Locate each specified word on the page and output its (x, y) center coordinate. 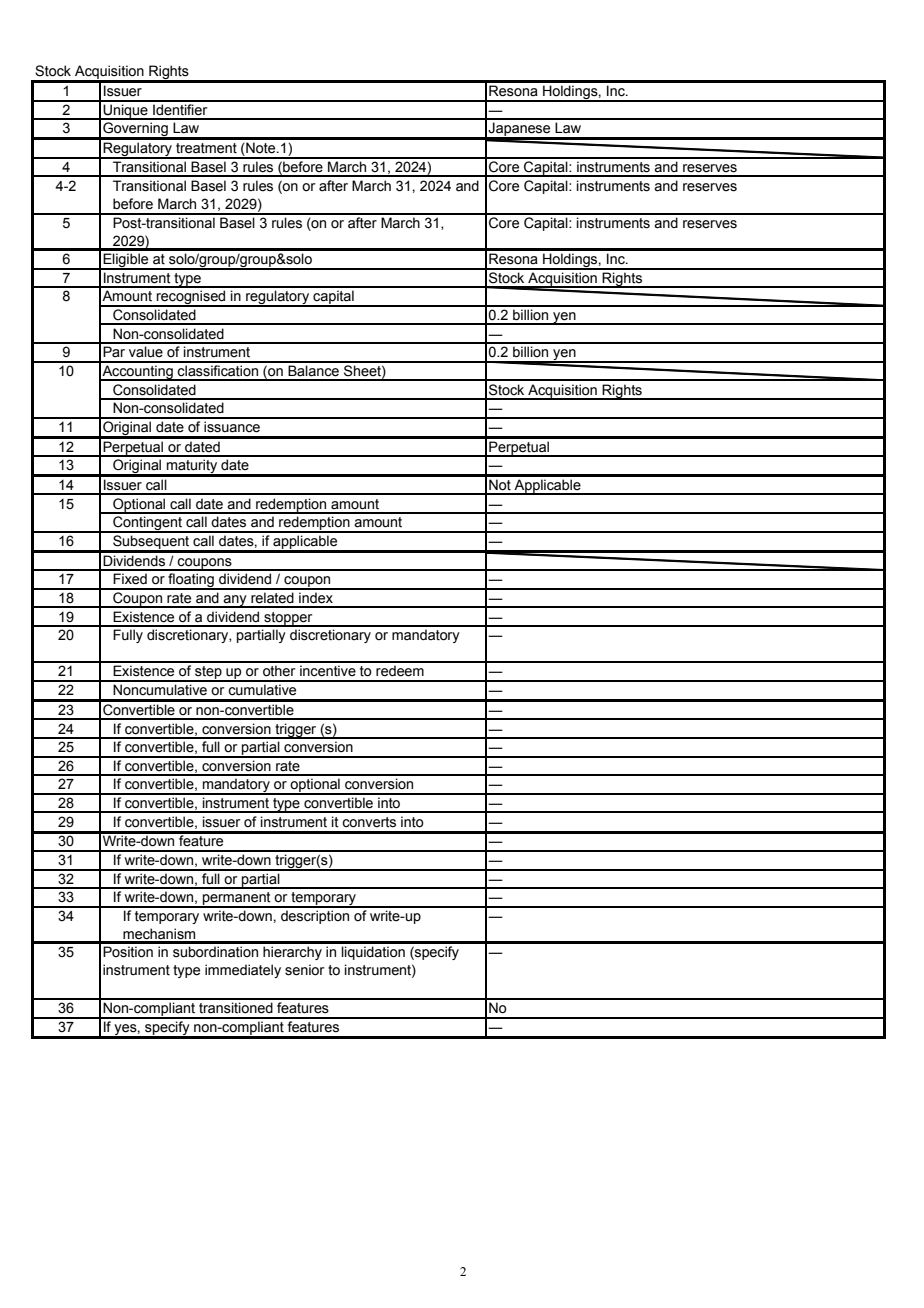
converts (369, 822)
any (235, 601)
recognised (191, 298)
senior (304, 970)
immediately (243, 971)
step (208, 674)
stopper (288, 619)
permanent (237, 900)
